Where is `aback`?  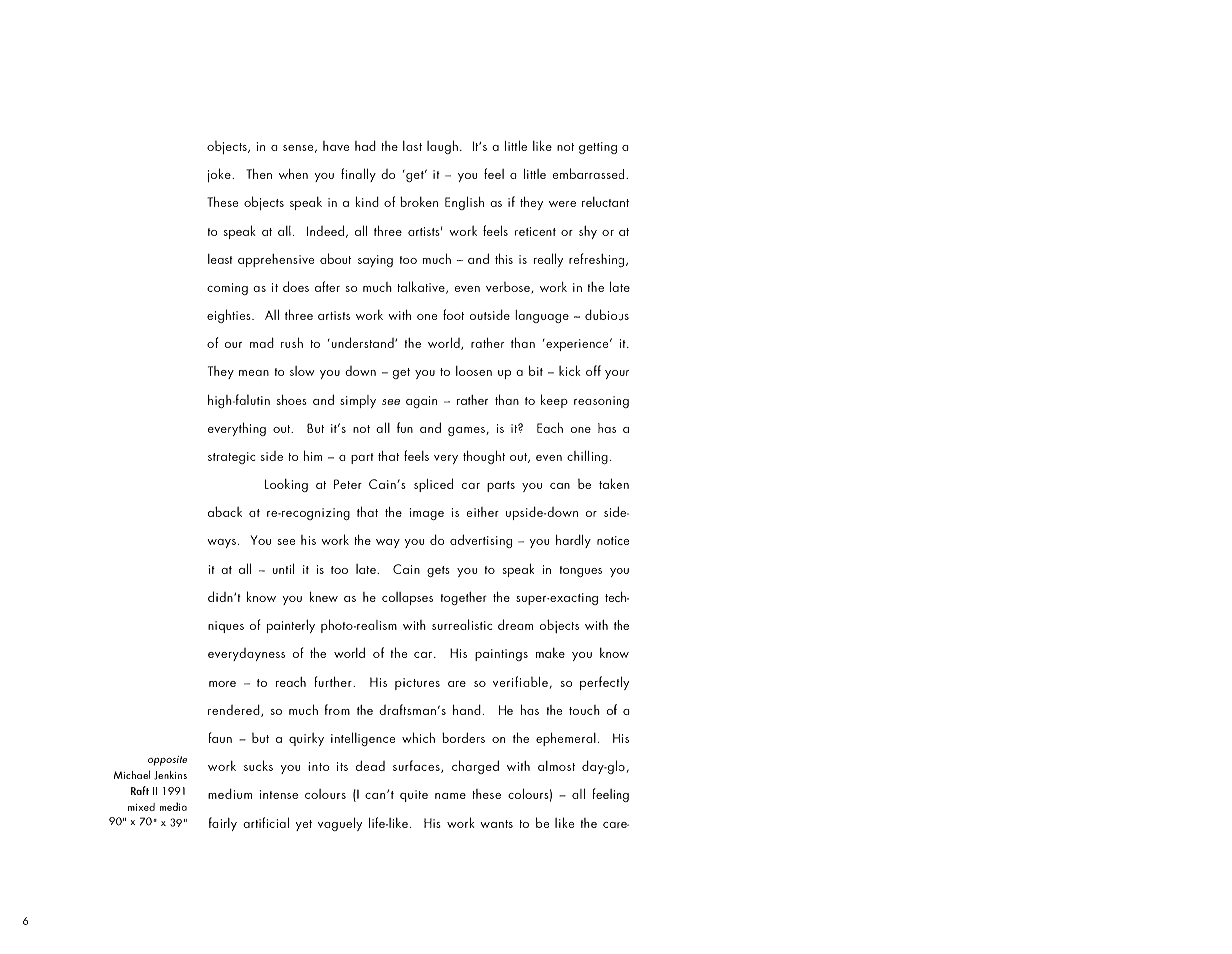
aback is located at coordinates (225, 511).
